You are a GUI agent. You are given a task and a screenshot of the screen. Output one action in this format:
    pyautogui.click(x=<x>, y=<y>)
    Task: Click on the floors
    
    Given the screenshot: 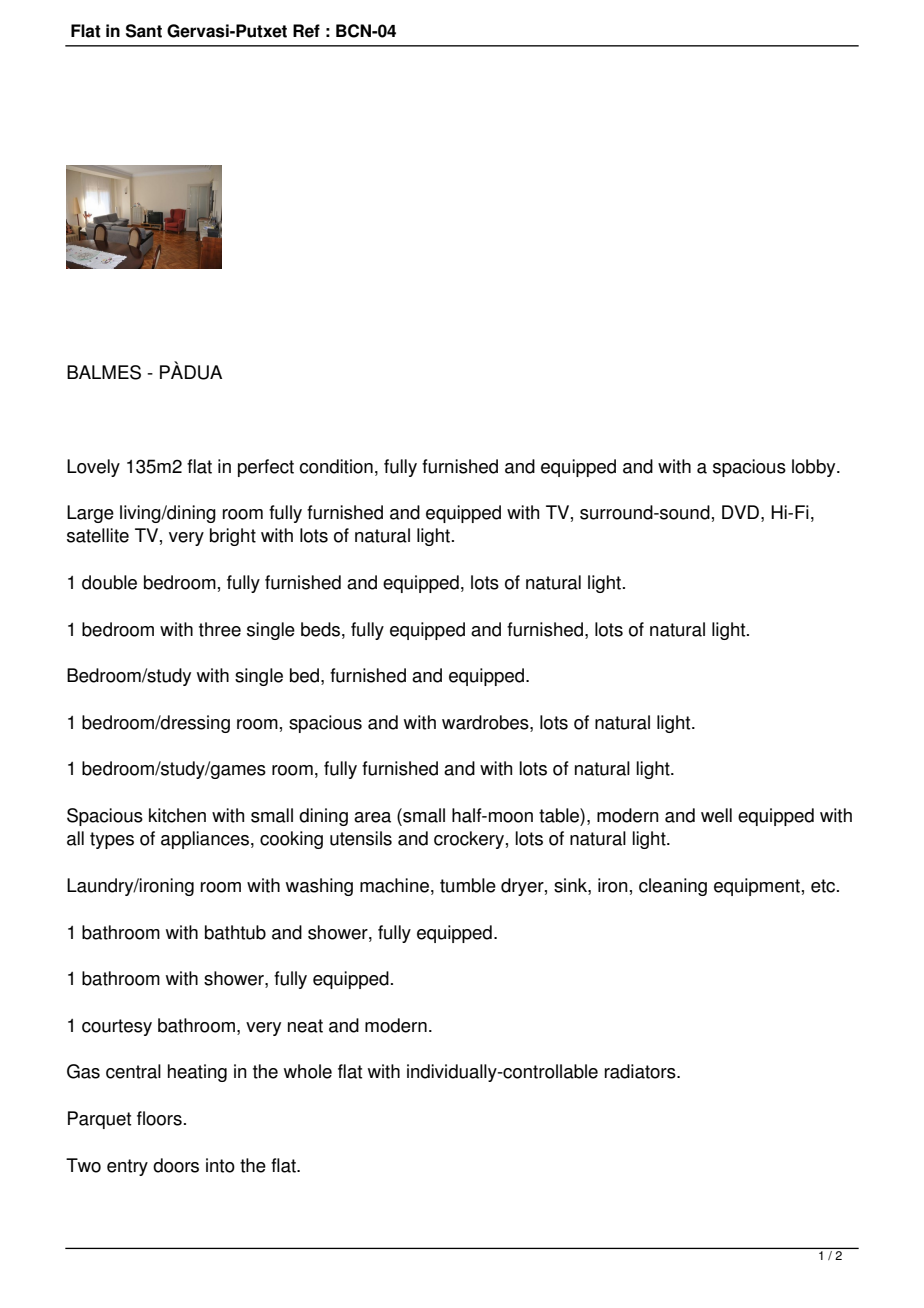 What is the action you would take?
    pyautogui.click(x=159, y=1118)
